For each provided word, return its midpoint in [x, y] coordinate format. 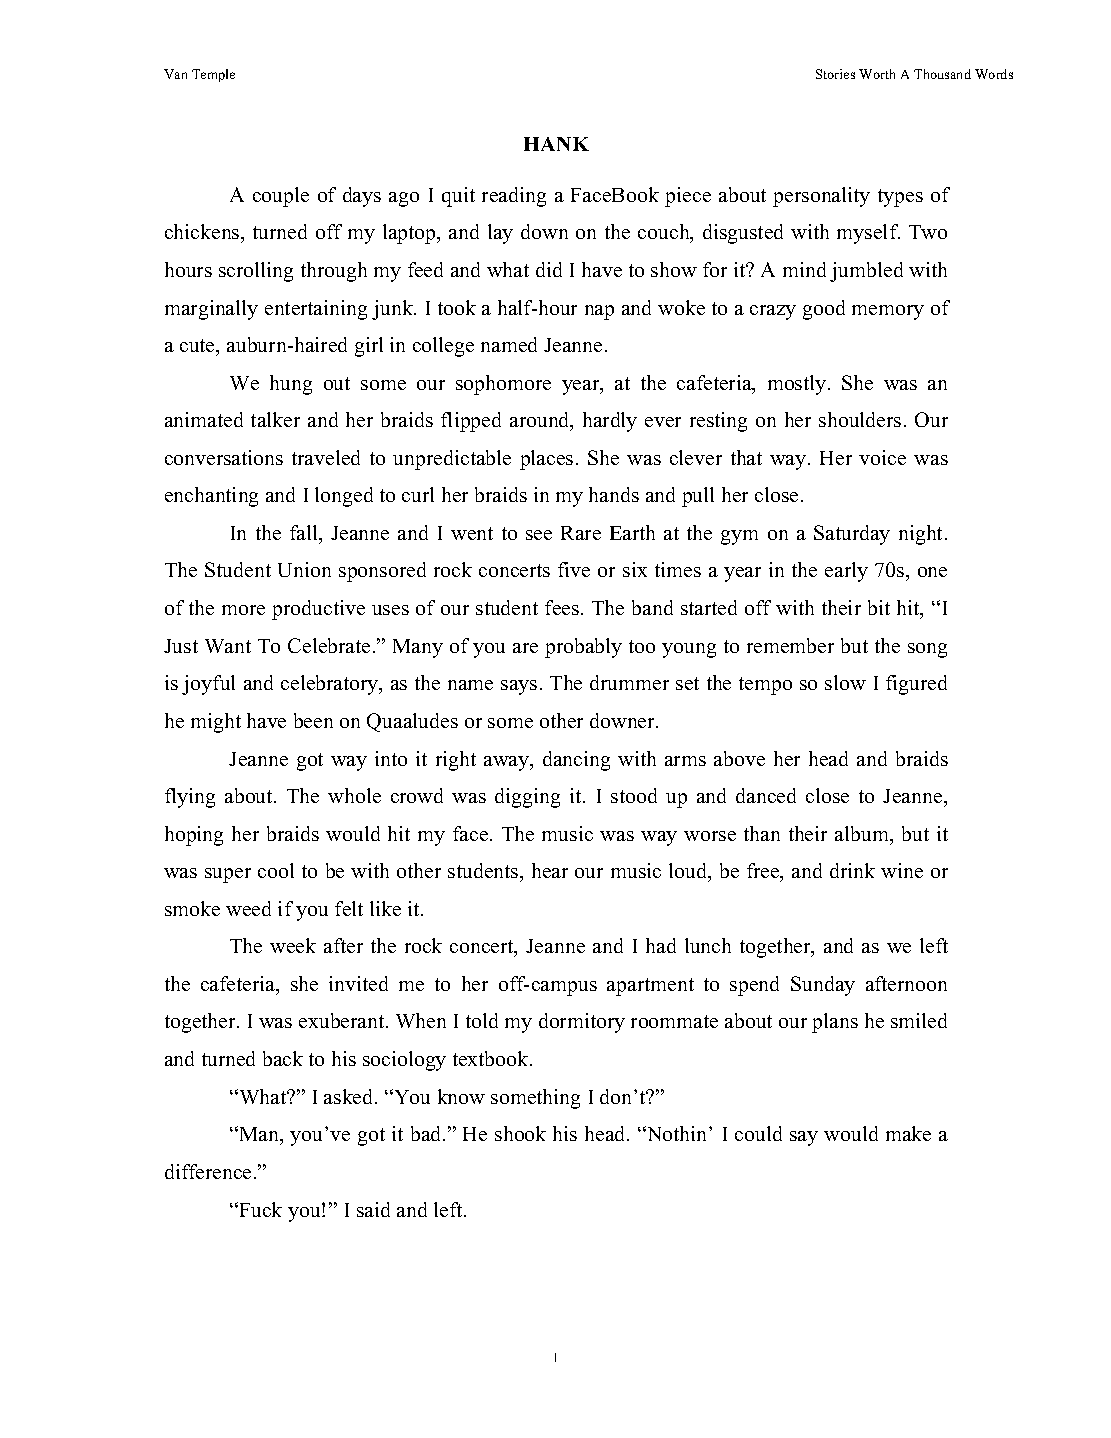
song [927, 650]
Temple [213, 75]
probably [583, 648]
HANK [556, 144]
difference [208, 1171]
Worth [877, 74]
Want [228, 646]
